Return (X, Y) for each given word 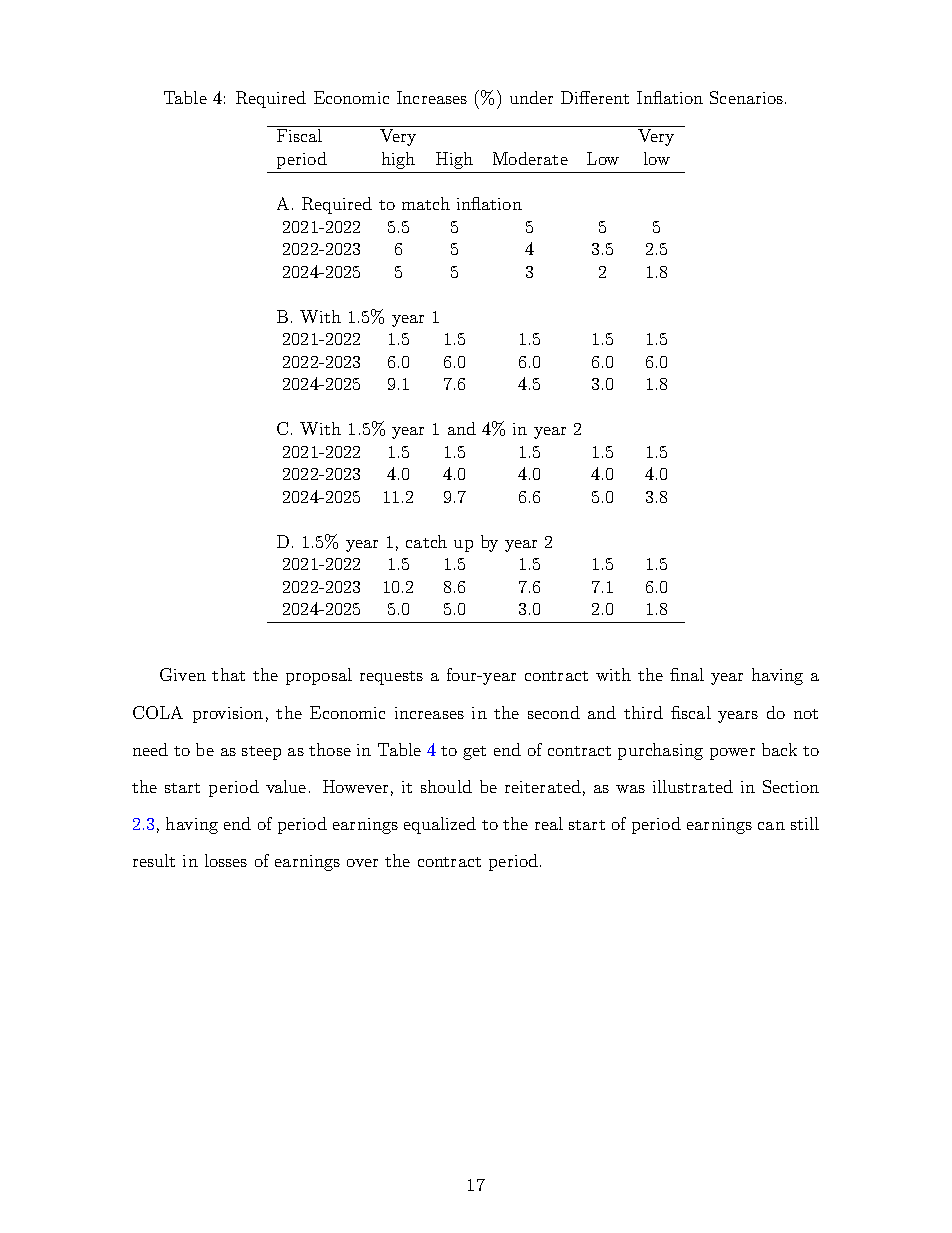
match (426, 203)
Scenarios (746, 97)
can (771, 826)
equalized (440, 825)
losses (226, 860)
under (531, 97)
